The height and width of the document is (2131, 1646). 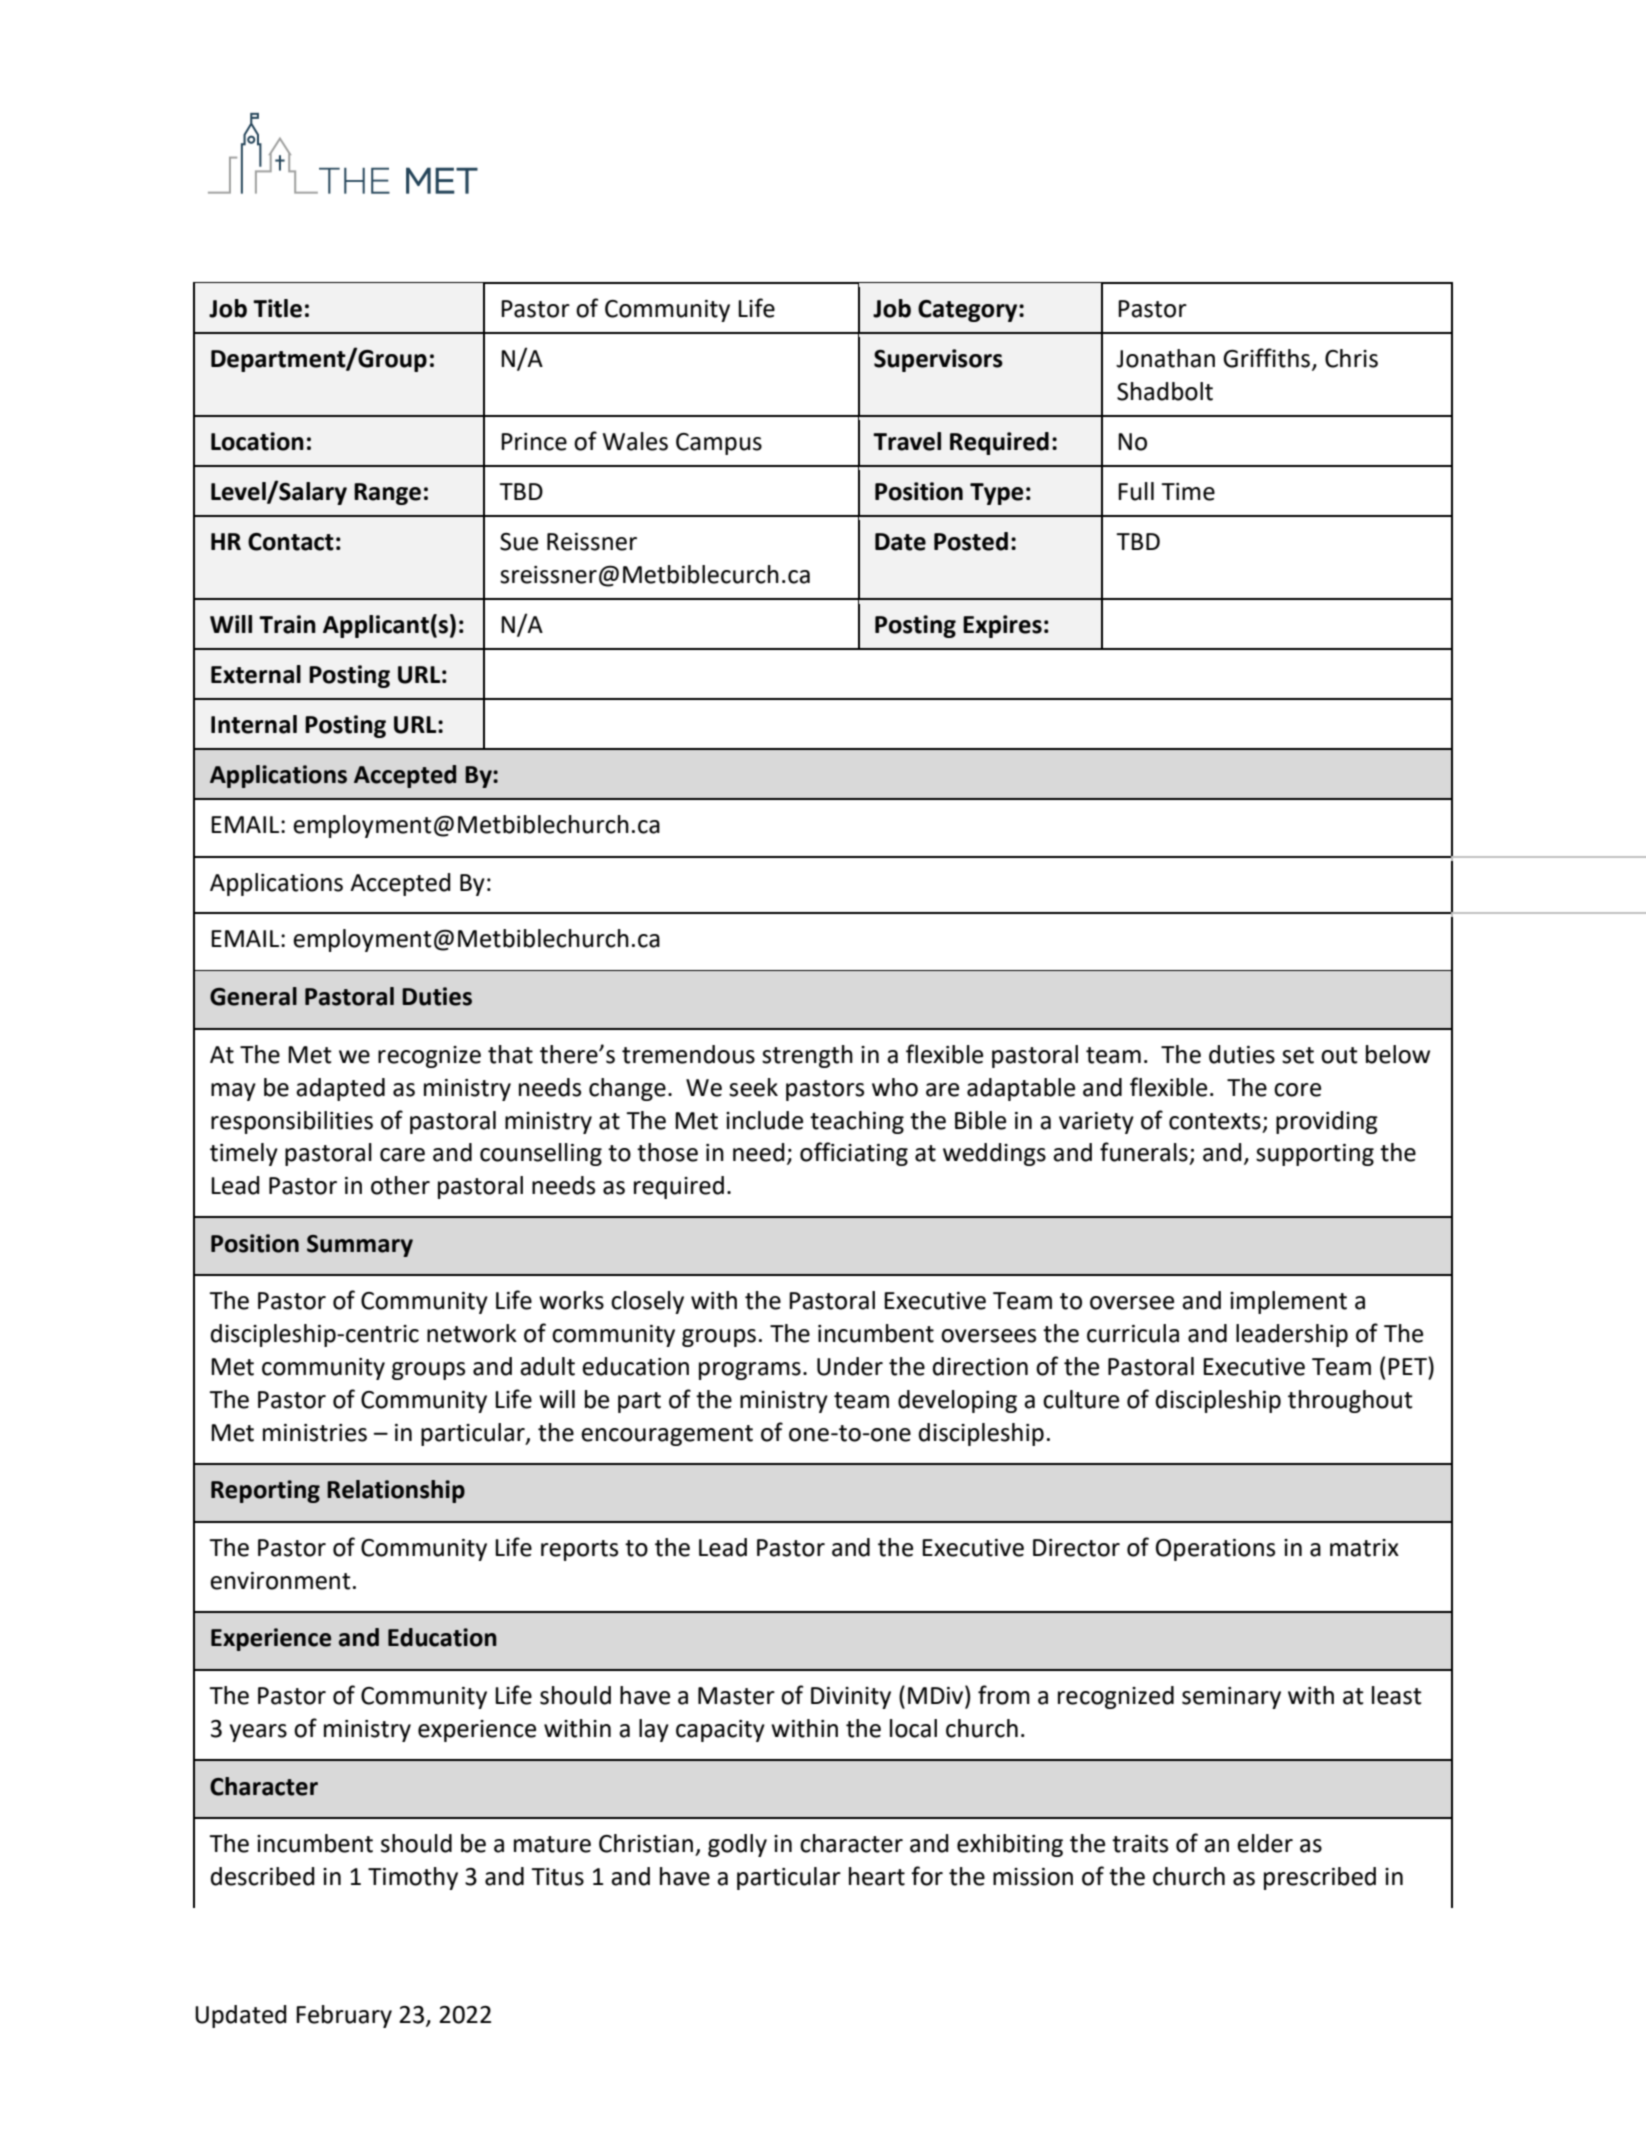 What do you see at coordinates (1350, 1401) in the document?
I see `throughout` at bounding box center [1350, 1401].
